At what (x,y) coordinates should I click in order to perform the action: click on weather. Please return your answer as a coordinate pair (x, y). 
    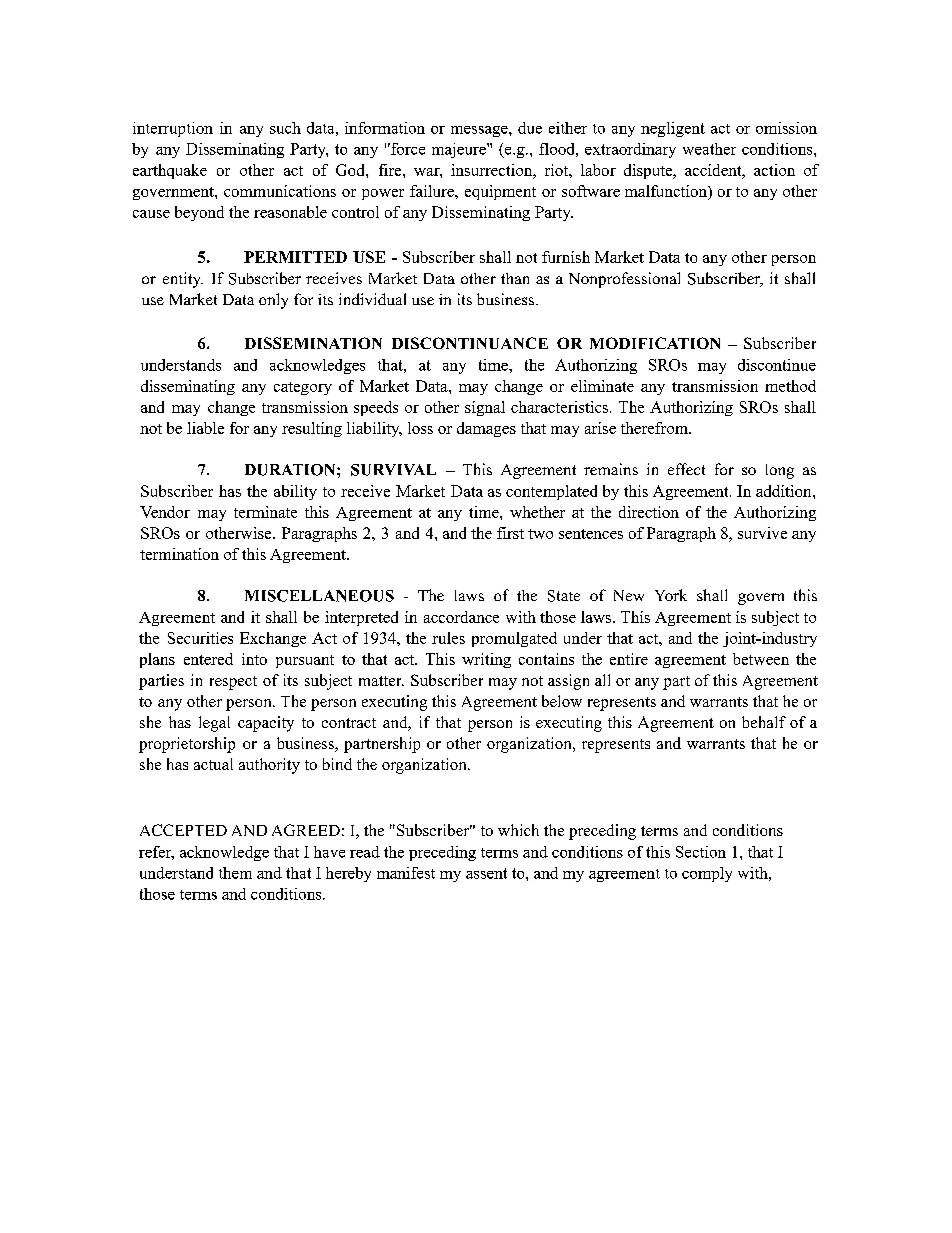
    Looking at the image, I should click on (709, 149).
